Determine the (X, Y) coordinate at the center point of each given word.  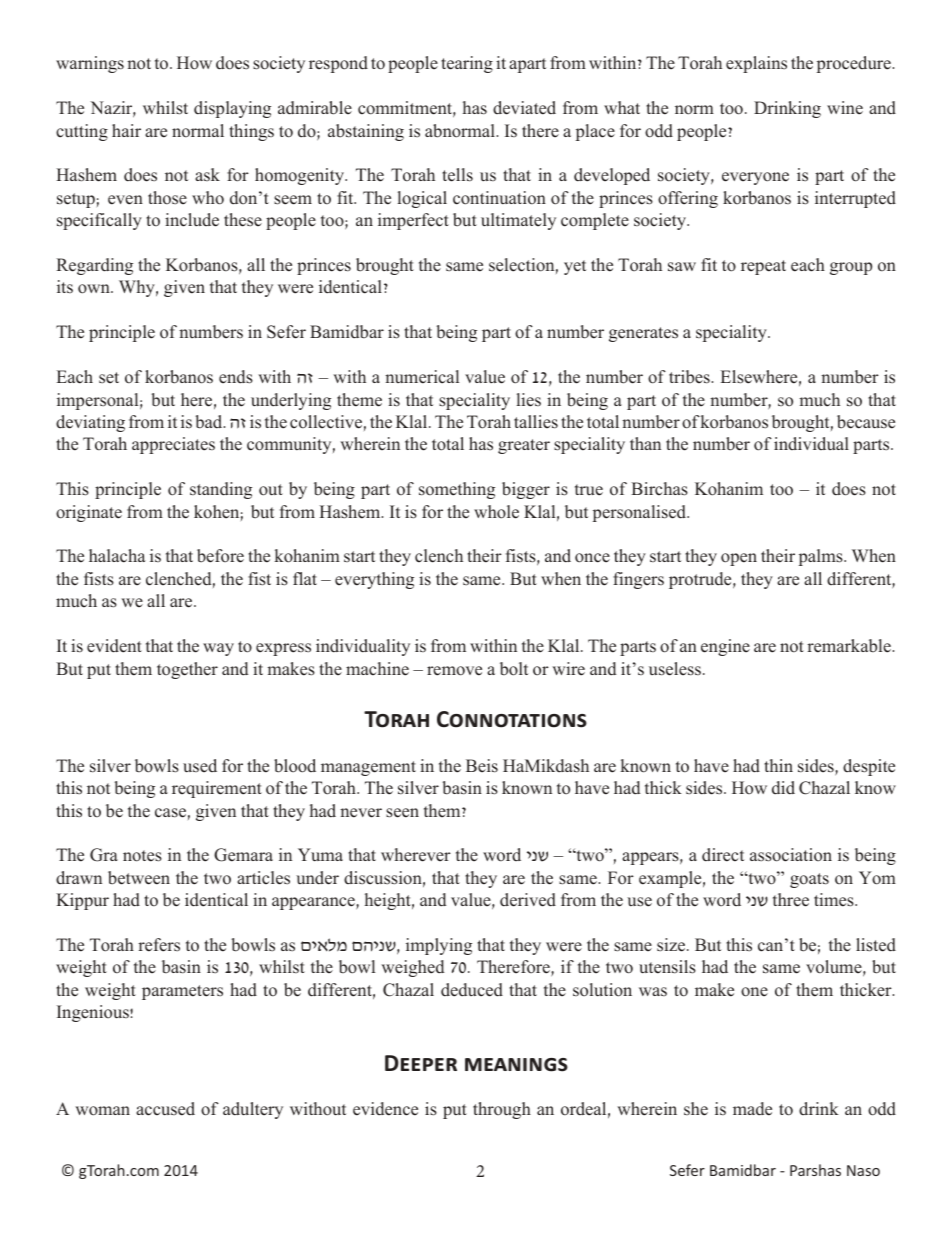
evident (114, 646)
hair (126, 130)
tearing (467, 64)
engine (725, 647)
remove (454, 671)
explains (756, 64)
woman (102, 1111)
